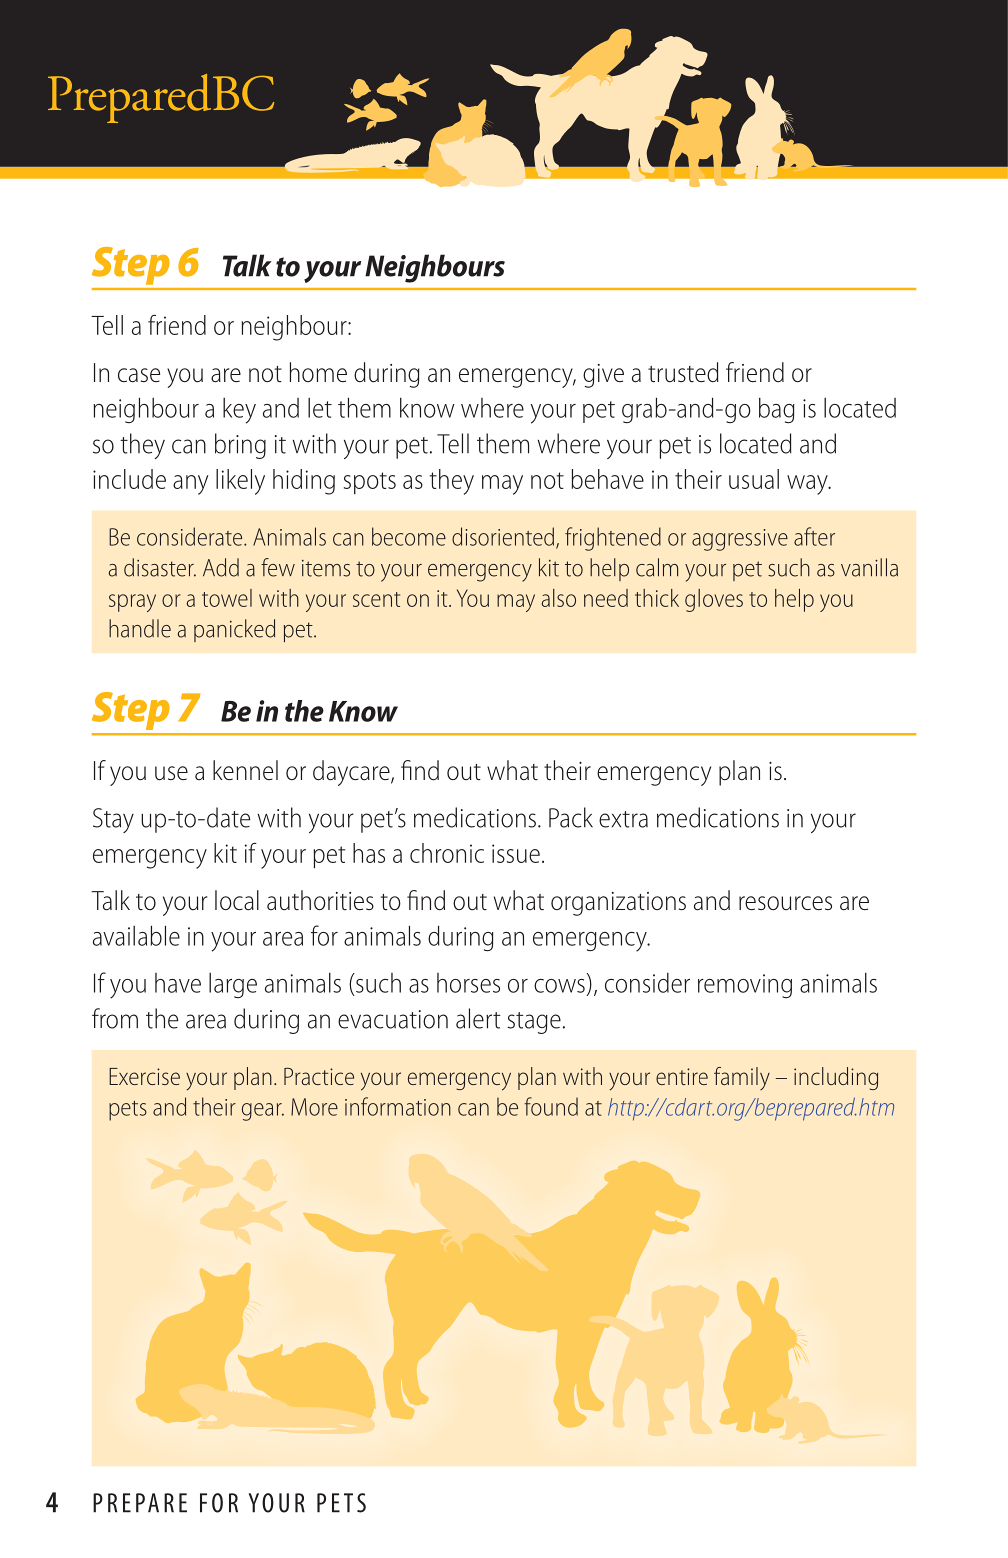 The height and width of the screenshot is (1558, 1008). Describe the element at coordinates (785, 903) in the screenshot. I see `resources` at that location.
